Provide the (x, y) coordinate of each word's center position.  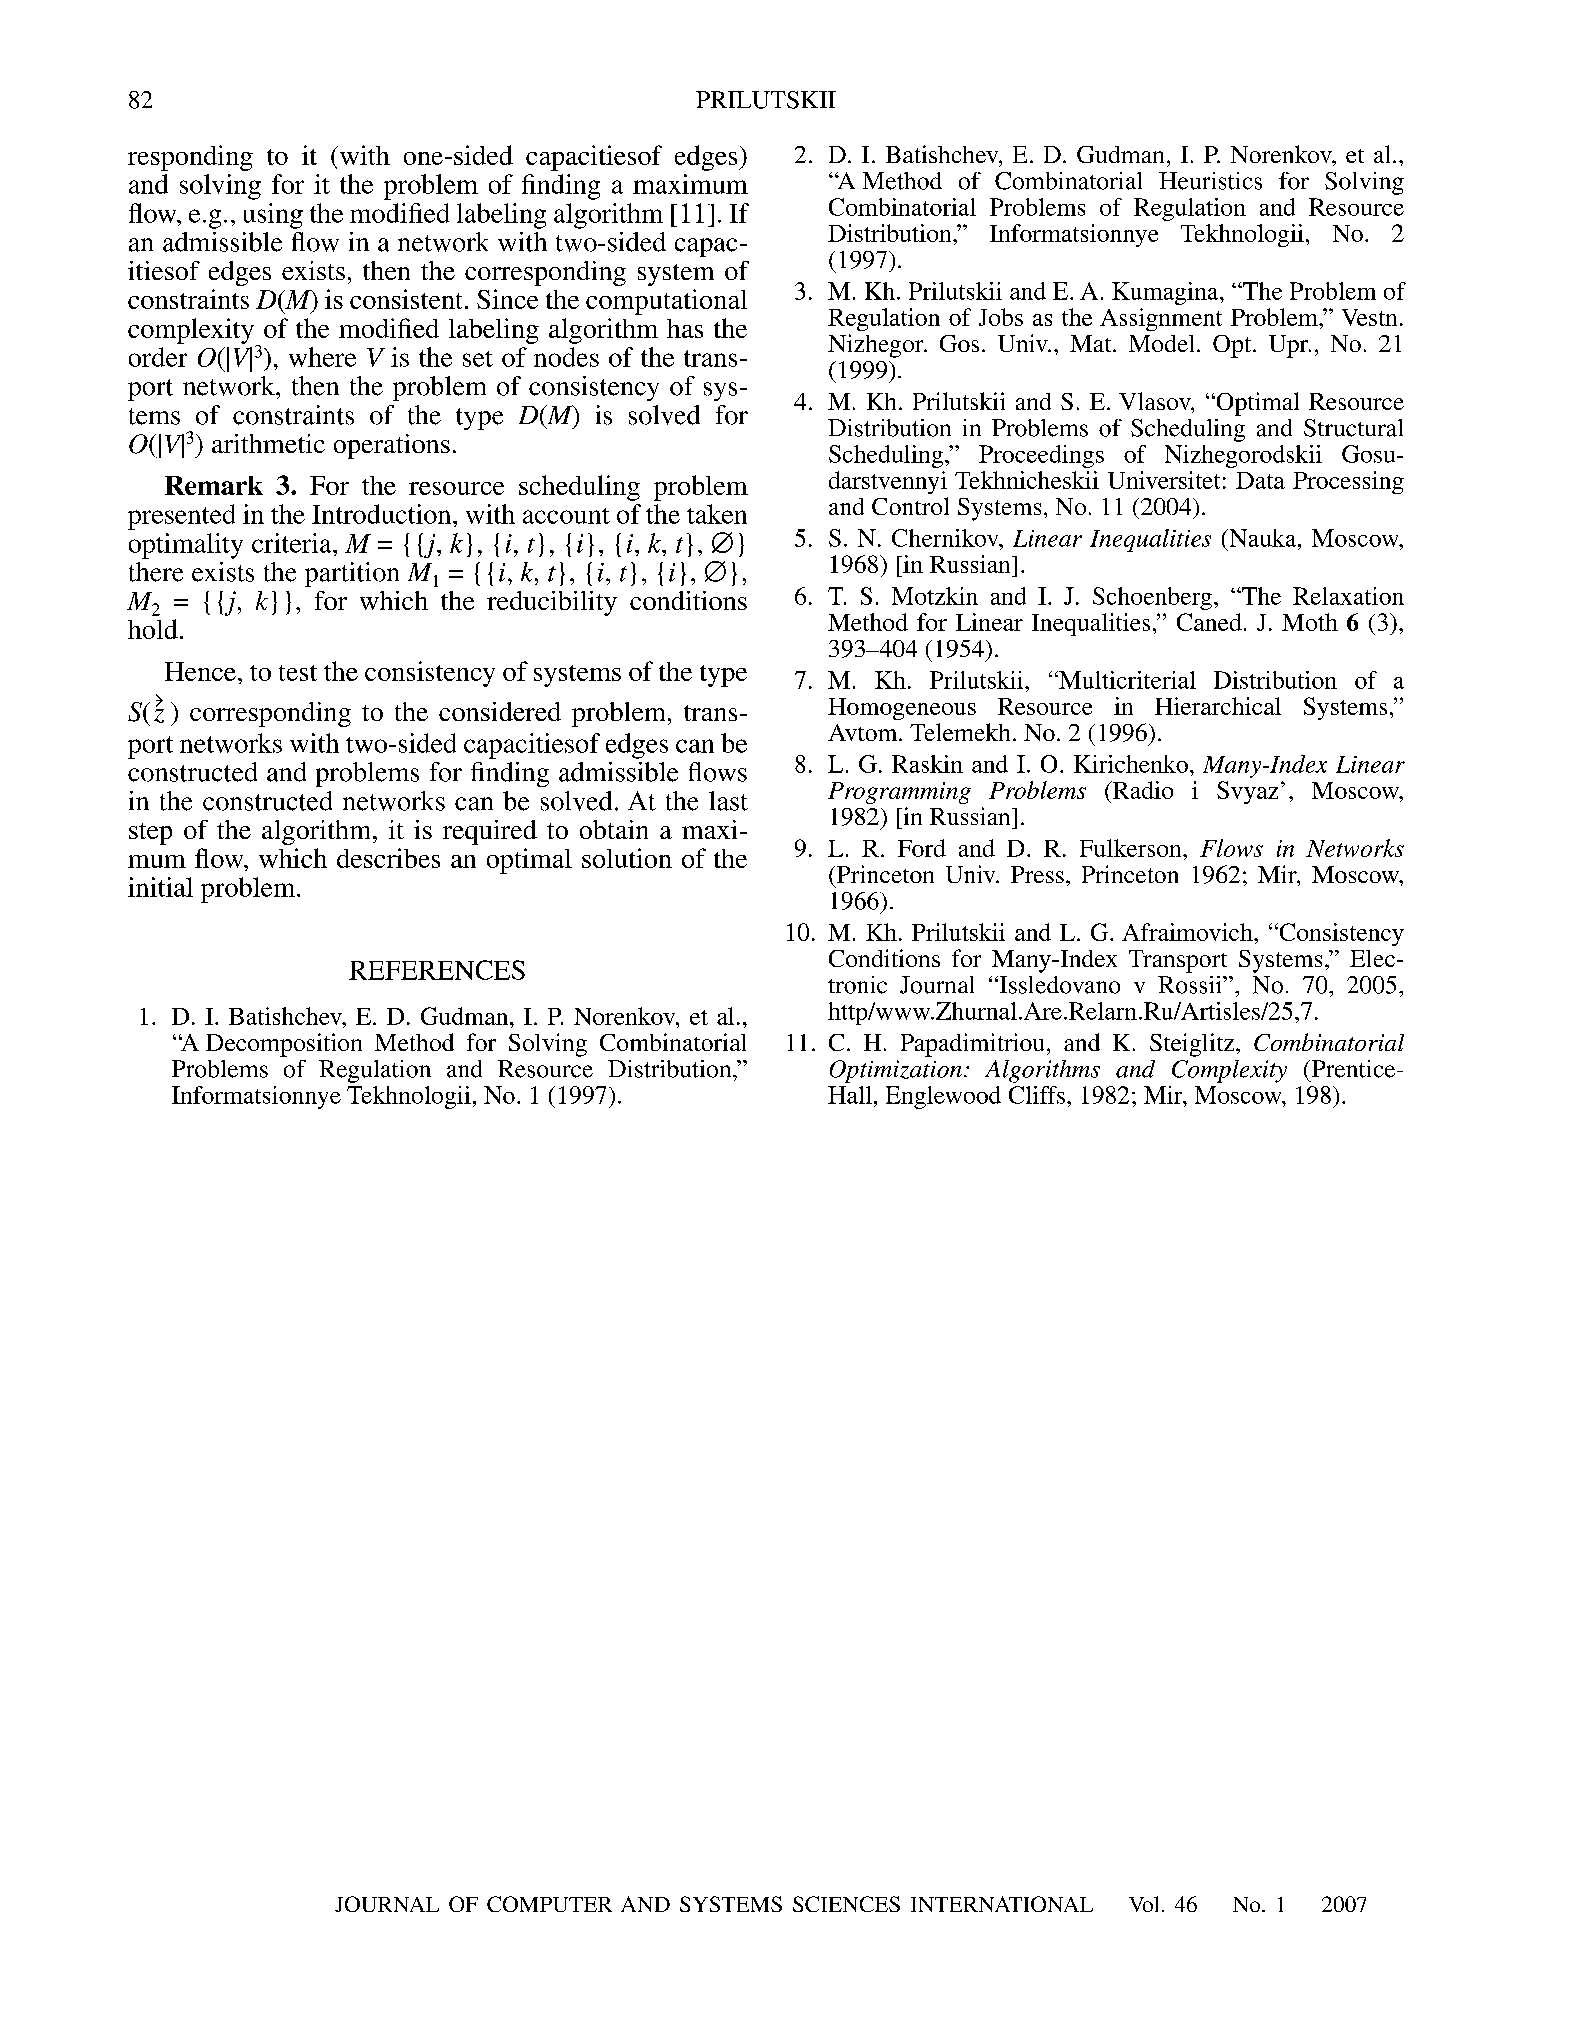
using (273, 216)
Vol (1143, 1904)
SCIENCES (846, 1904)
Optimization (896, 1071)
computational (666, 302)
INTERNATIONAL (1002, 1904)
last (728, 801)
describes (388, 858)
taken (717, 514)
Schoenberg (1152, 598)
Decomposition (284, 1045)
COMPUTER (549, 1904)
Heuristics (1210, 181)
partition (352, 574)
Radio (1142, 790)
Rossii (1191, 985)
